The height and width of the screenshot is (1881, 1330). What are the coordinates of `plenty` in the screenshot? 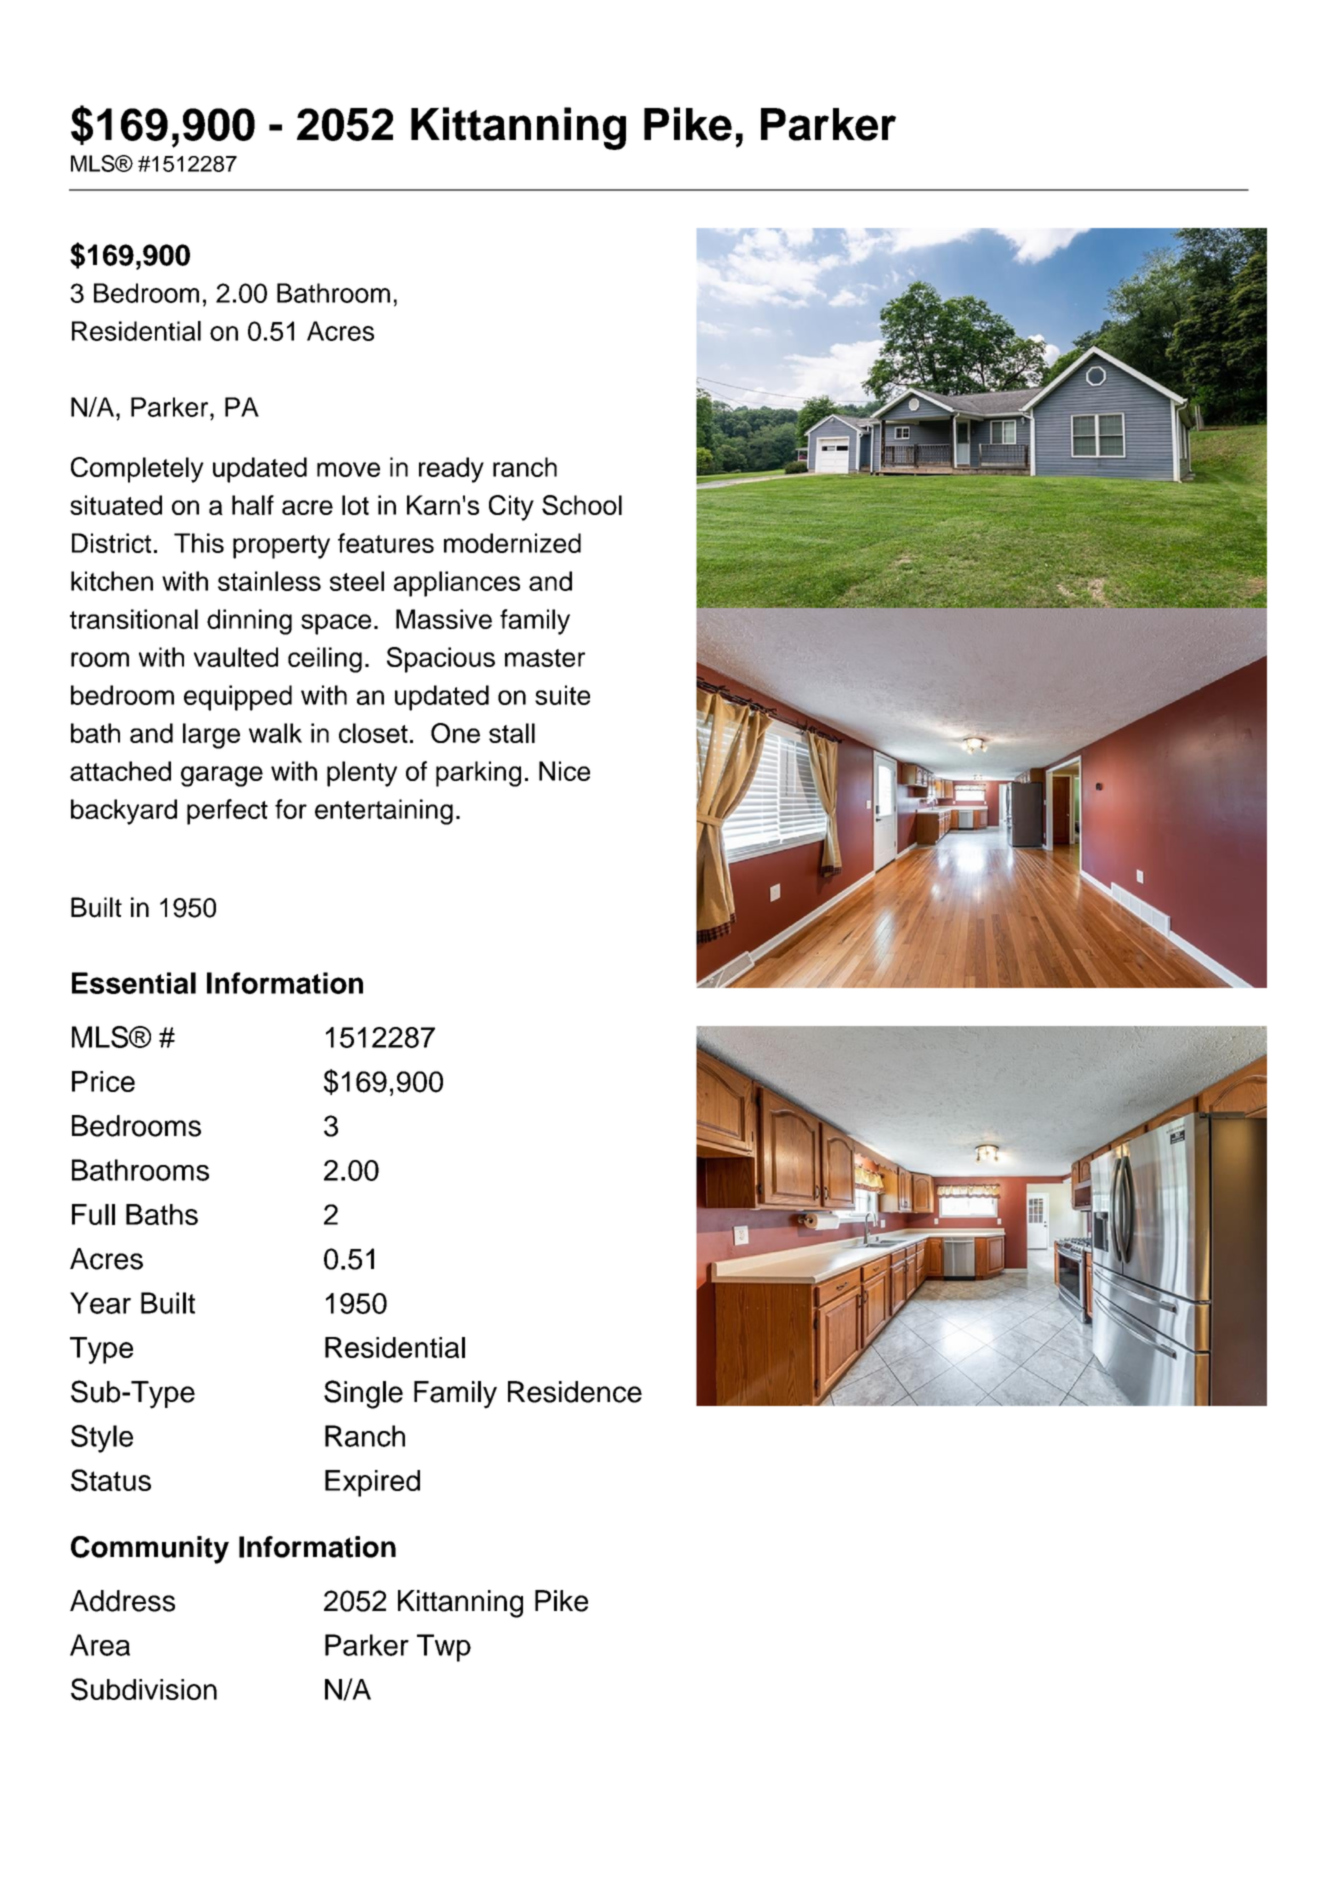 It's located at (362, 774).
